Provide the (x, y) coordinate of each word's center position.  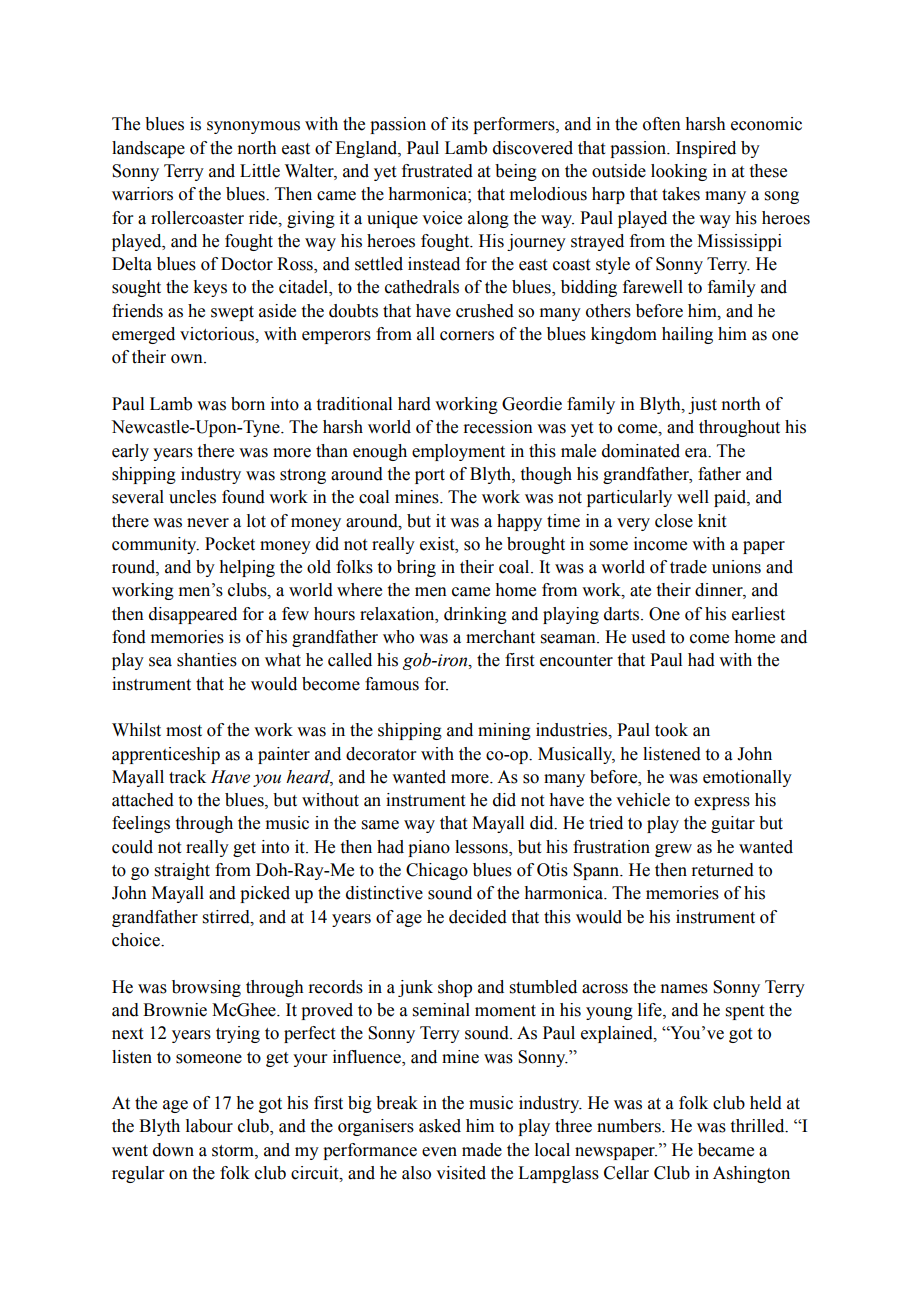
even (439, 1152)
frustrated (437, 171)
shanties (207, 660)
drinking (475, 615)
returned (722, 870)
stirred (227, 917)
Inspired (706, 149)
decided (478, 917)
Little (260, 171)
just (702, 405)
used (648, 637)
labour (209, 1126)
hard (414, 404)
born (248, 404)
